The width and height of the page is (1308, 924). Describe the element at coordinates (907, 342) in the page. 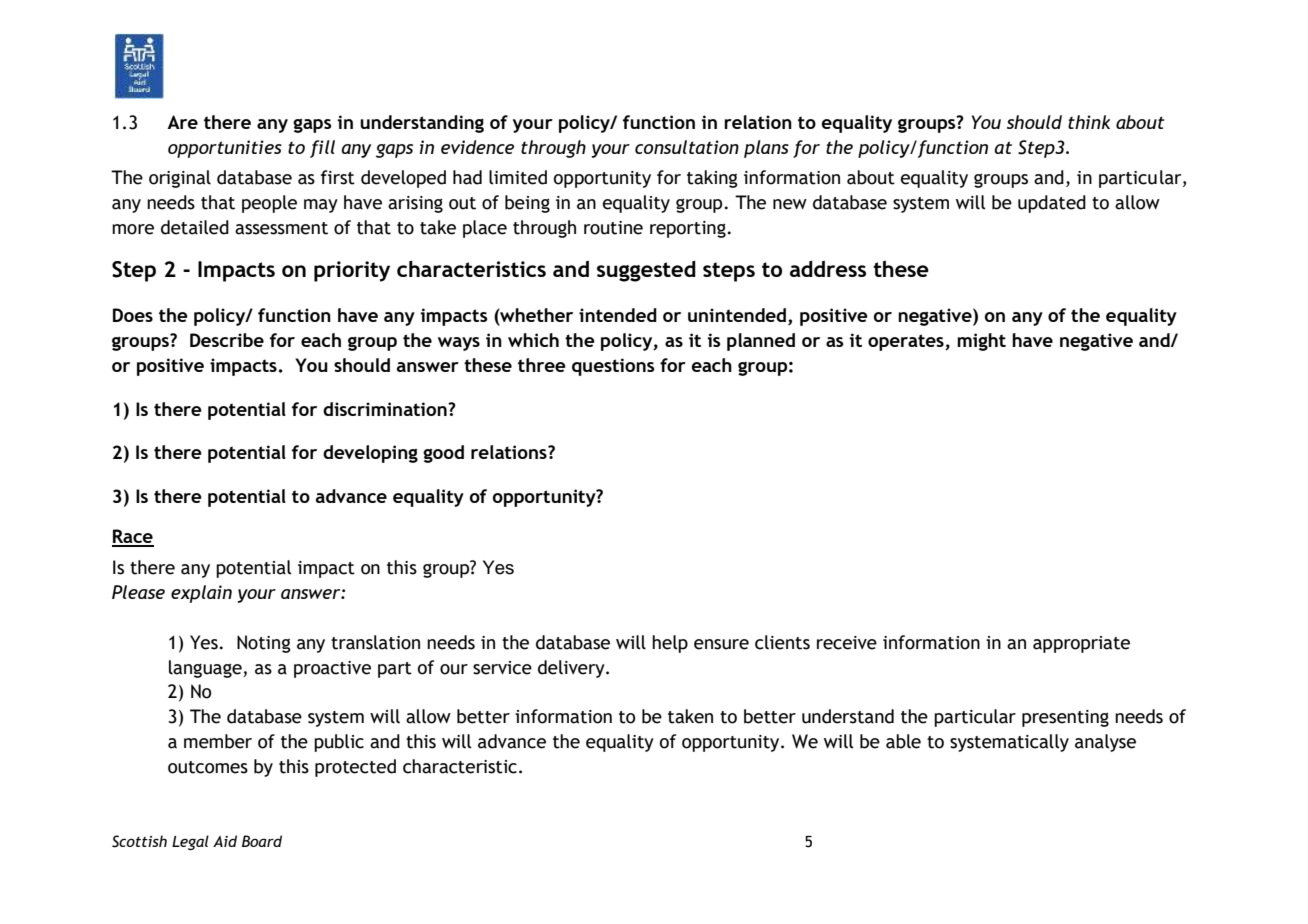

I see `operates` at that location.
